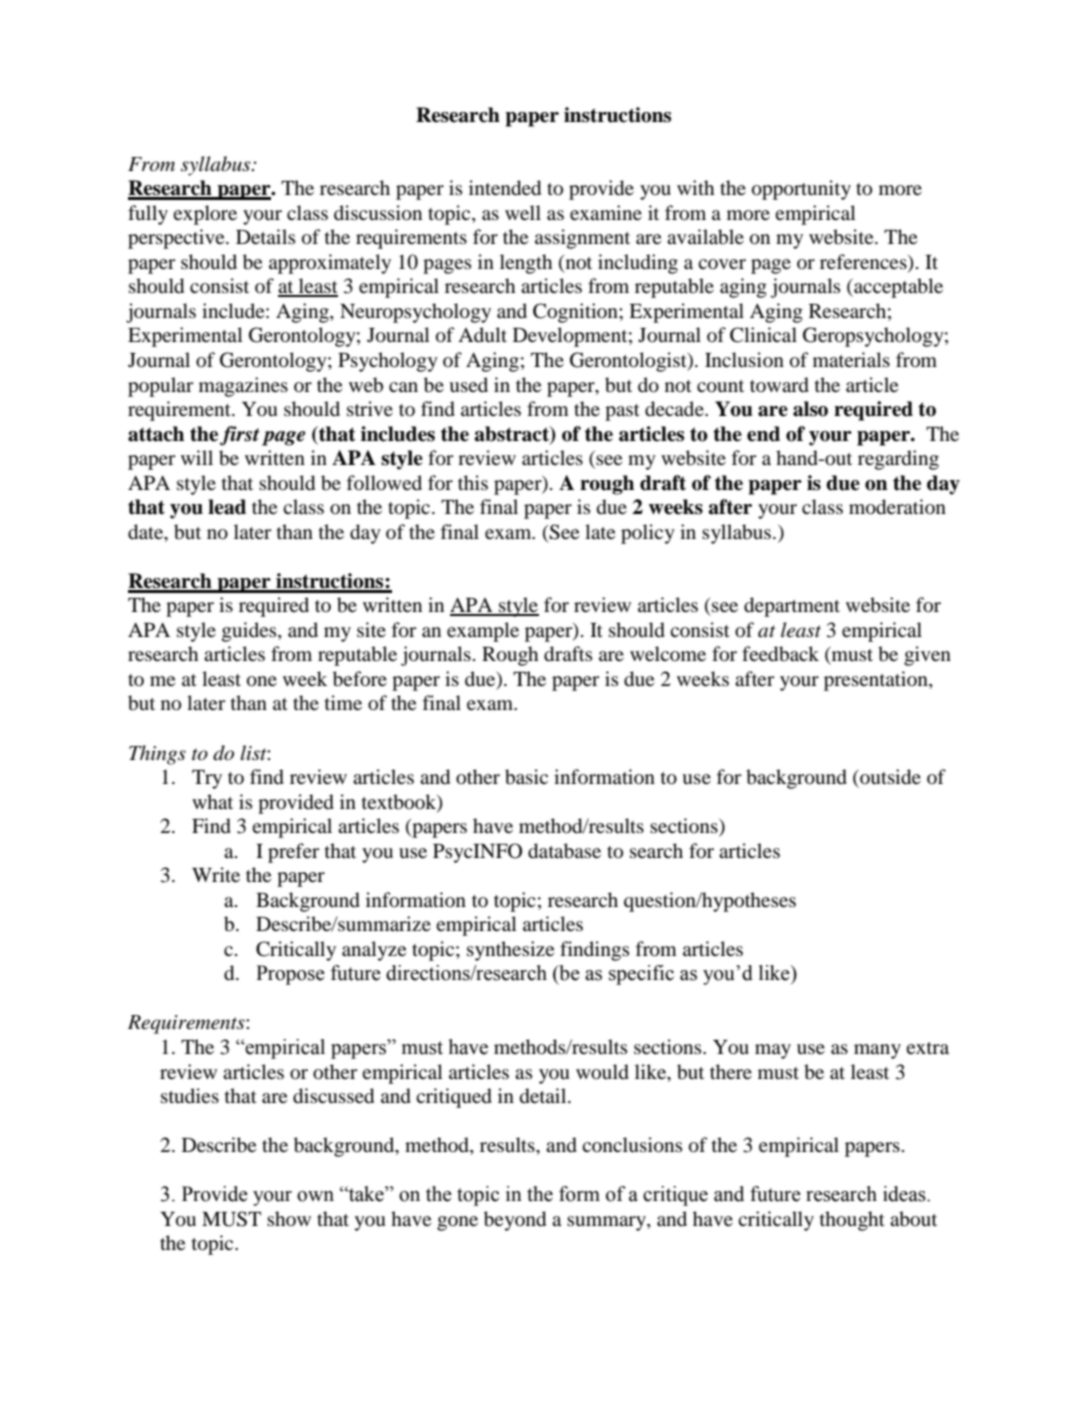 The height and width of the screenshot is (1408, 1088). I want to click on many, so click(877, 1051).
